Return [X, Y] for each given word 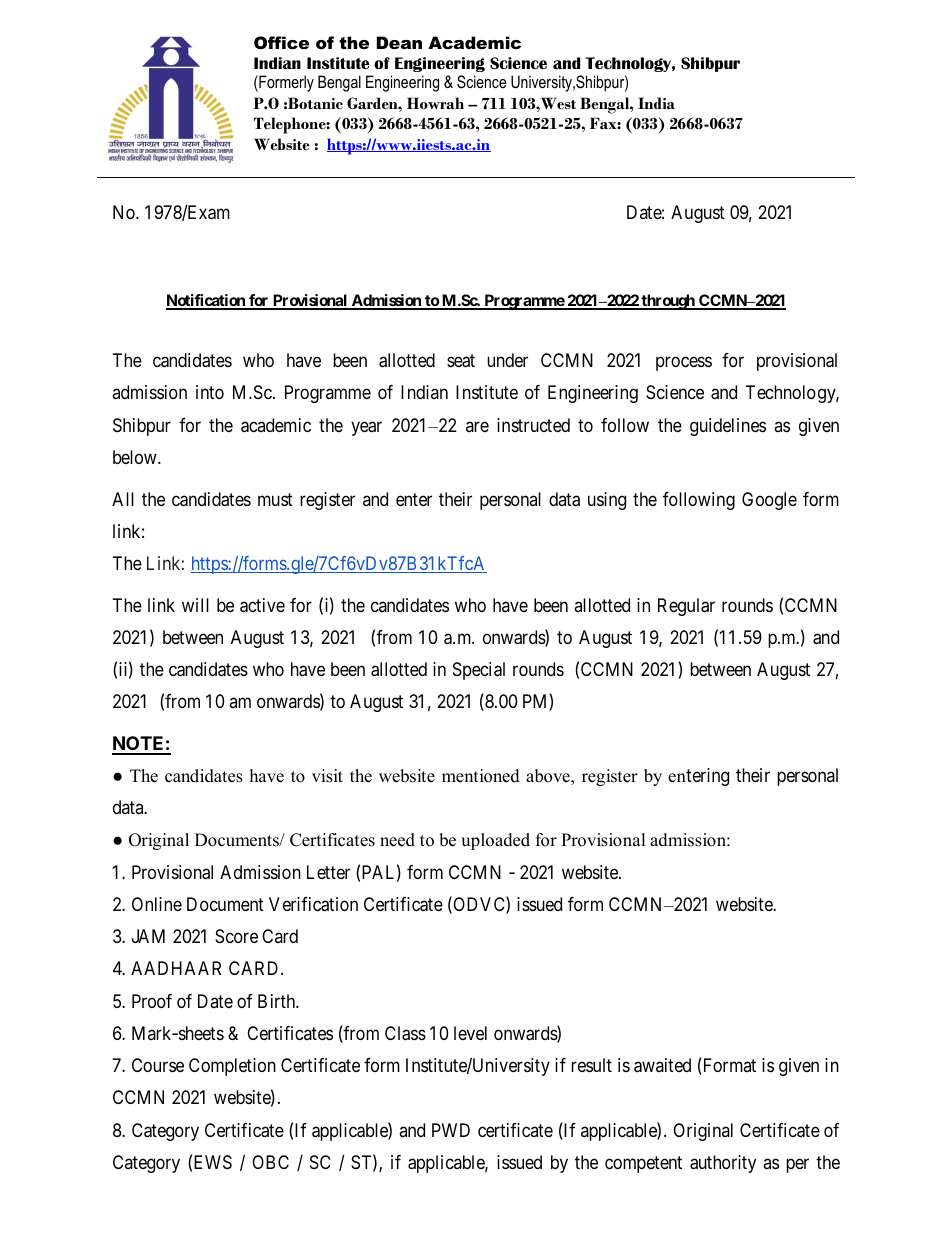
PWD [451, 1130]
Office [281, 42]
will [195, 605]
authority [723, 1164]
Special [479, 671]
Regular [686, 607]
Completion [232, 1067]
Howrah [435, 103]
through [668, 302]
